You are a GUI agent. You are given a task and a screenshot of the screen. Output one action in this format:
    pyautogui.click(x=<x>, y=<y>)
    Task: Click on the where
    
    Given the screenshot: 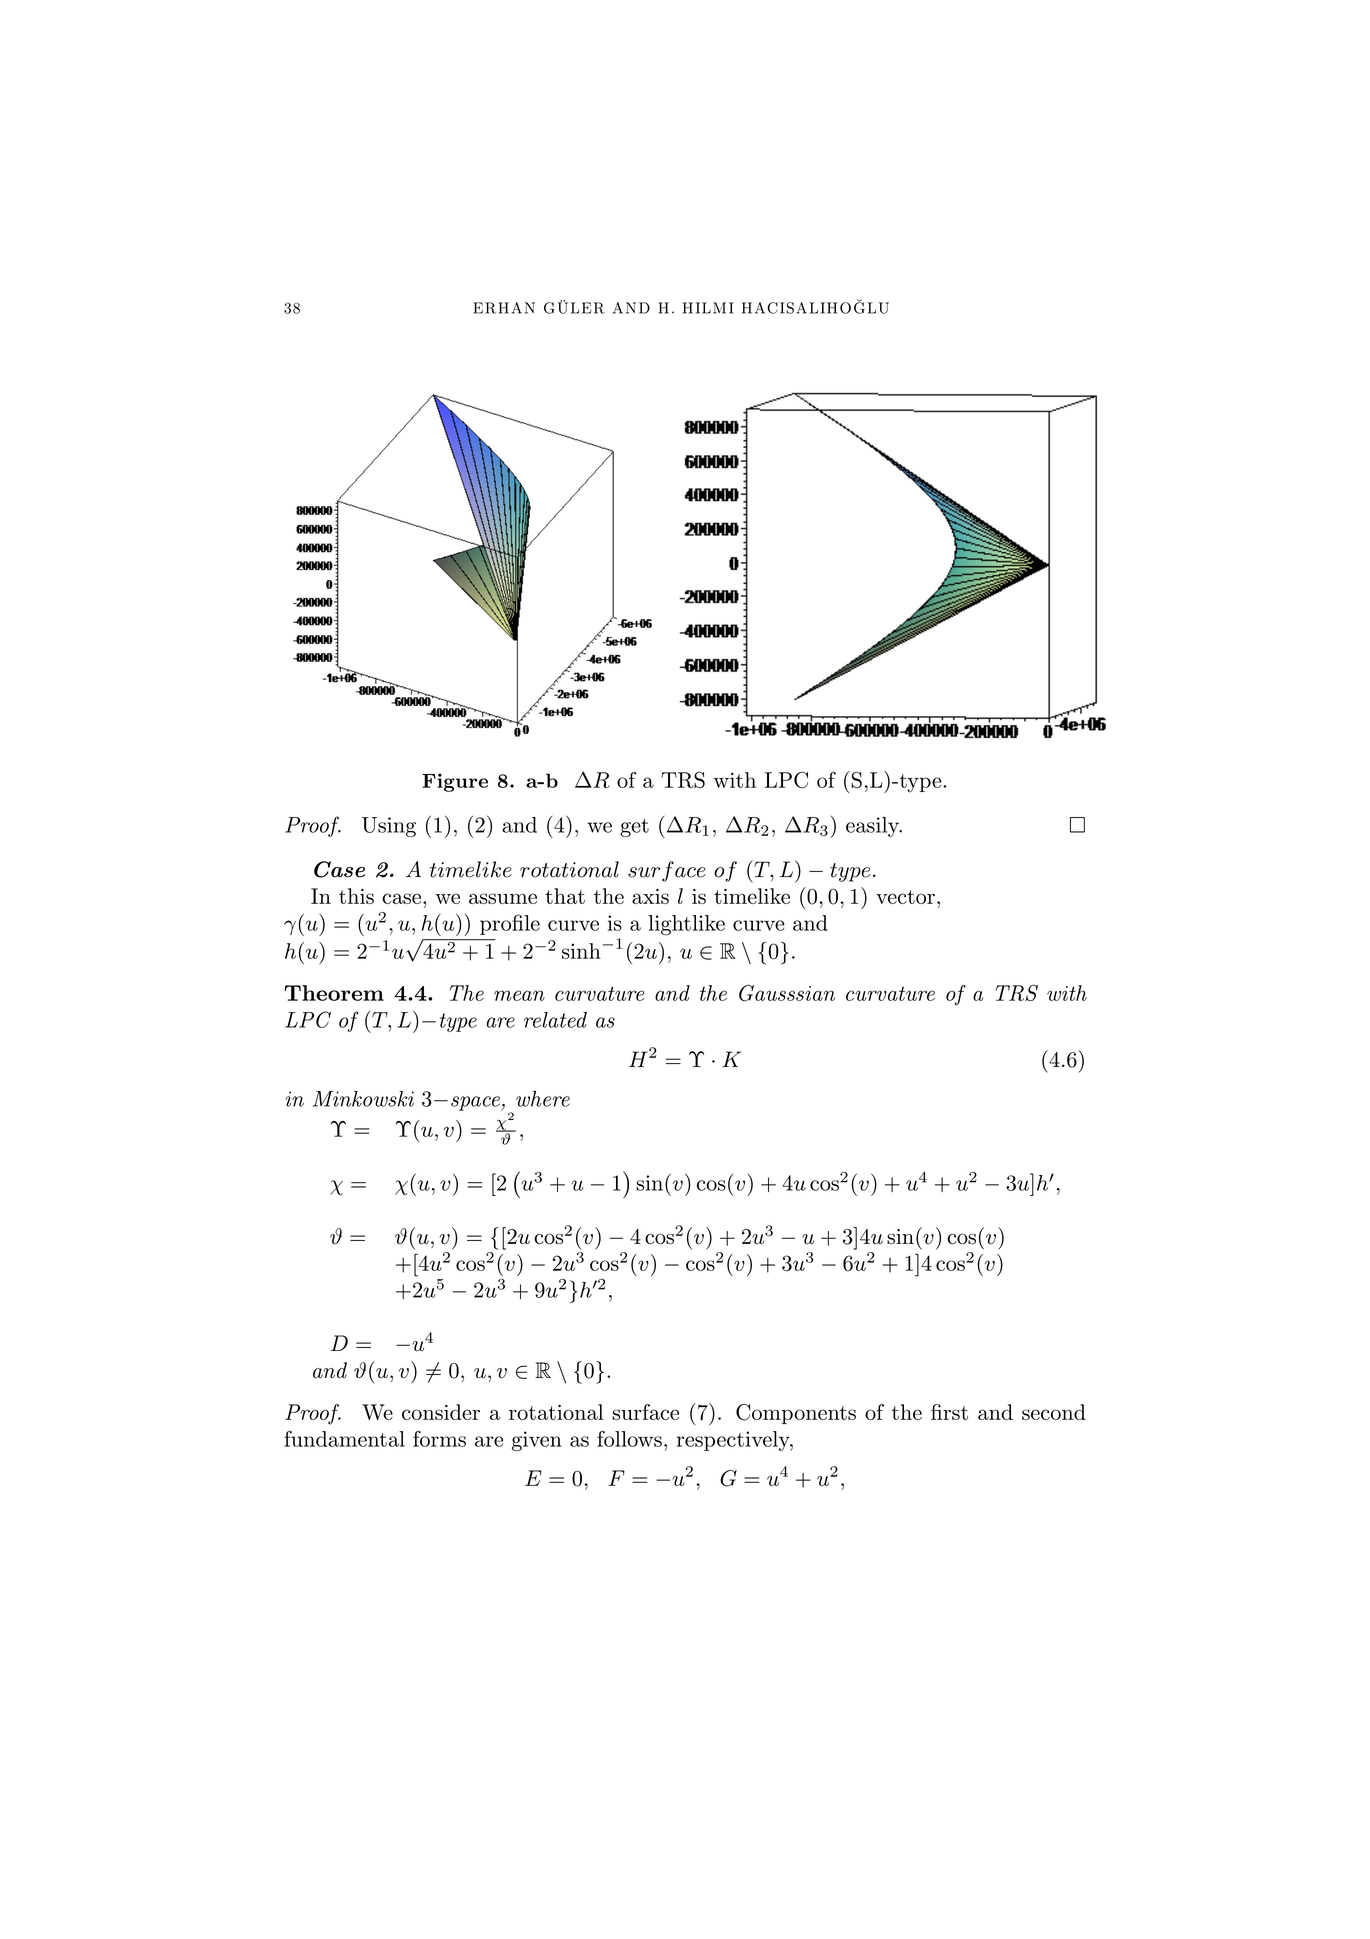 What is the action you would take?
    pyautogui.click(x=543, y=1098)
